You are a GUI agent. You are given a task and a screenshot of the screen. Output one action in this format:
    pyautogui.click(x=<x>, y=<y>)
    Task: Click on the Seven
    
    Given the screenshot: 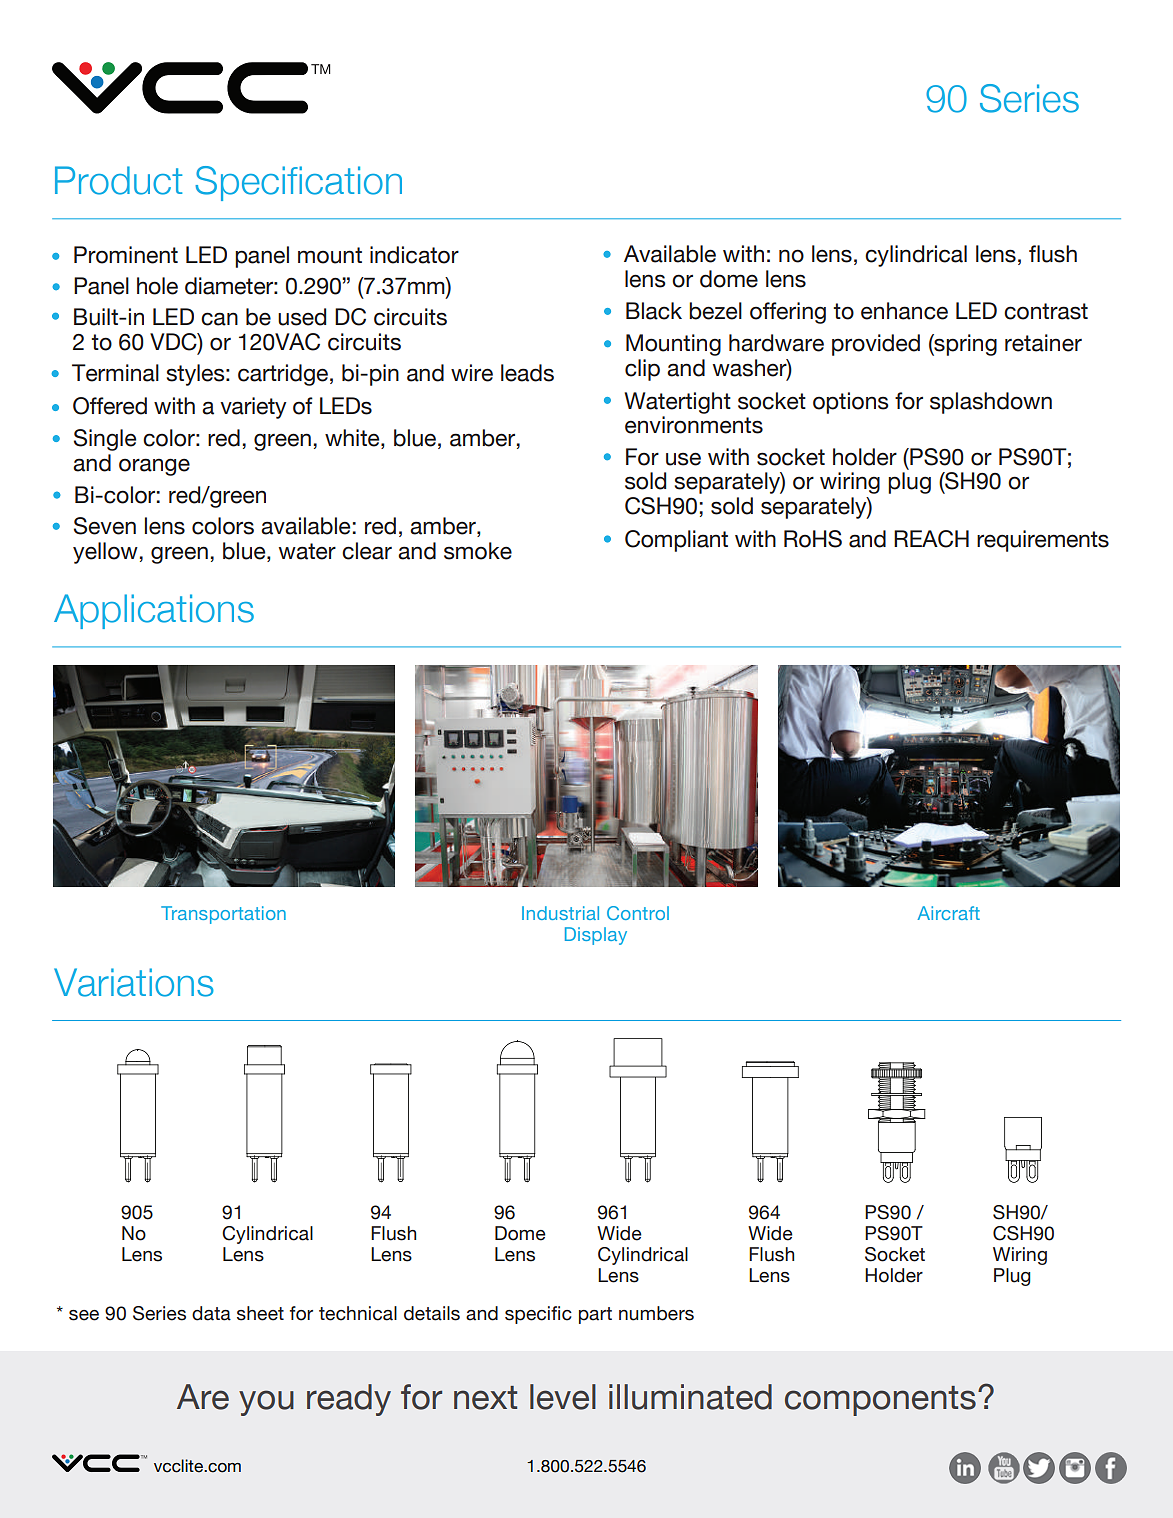 What is the action you would take?
    pyautogui.click(x=105, y=526)
